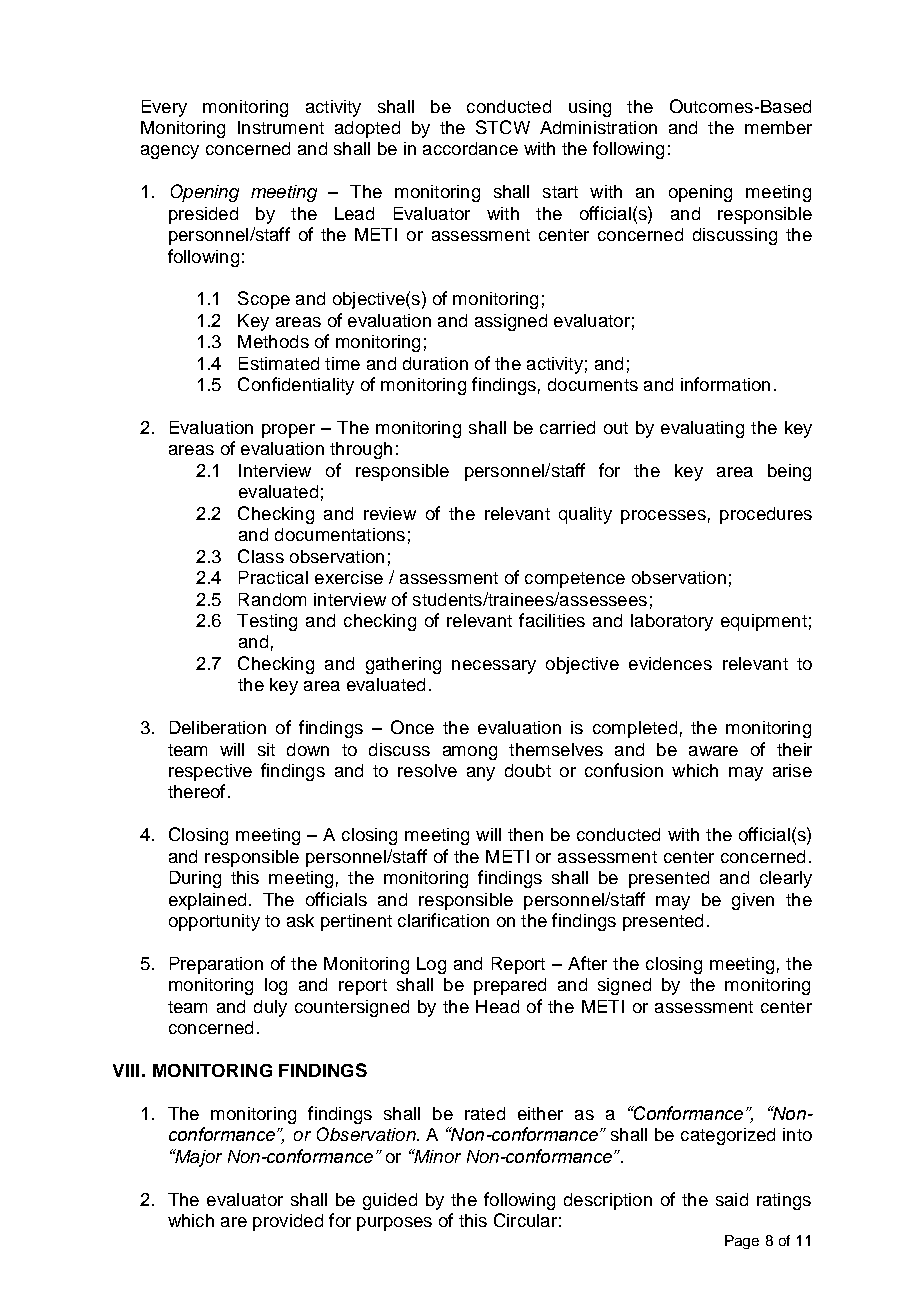 The height and width of the image is (1307, 924). I want to click on accordance, so click(470, 148).
